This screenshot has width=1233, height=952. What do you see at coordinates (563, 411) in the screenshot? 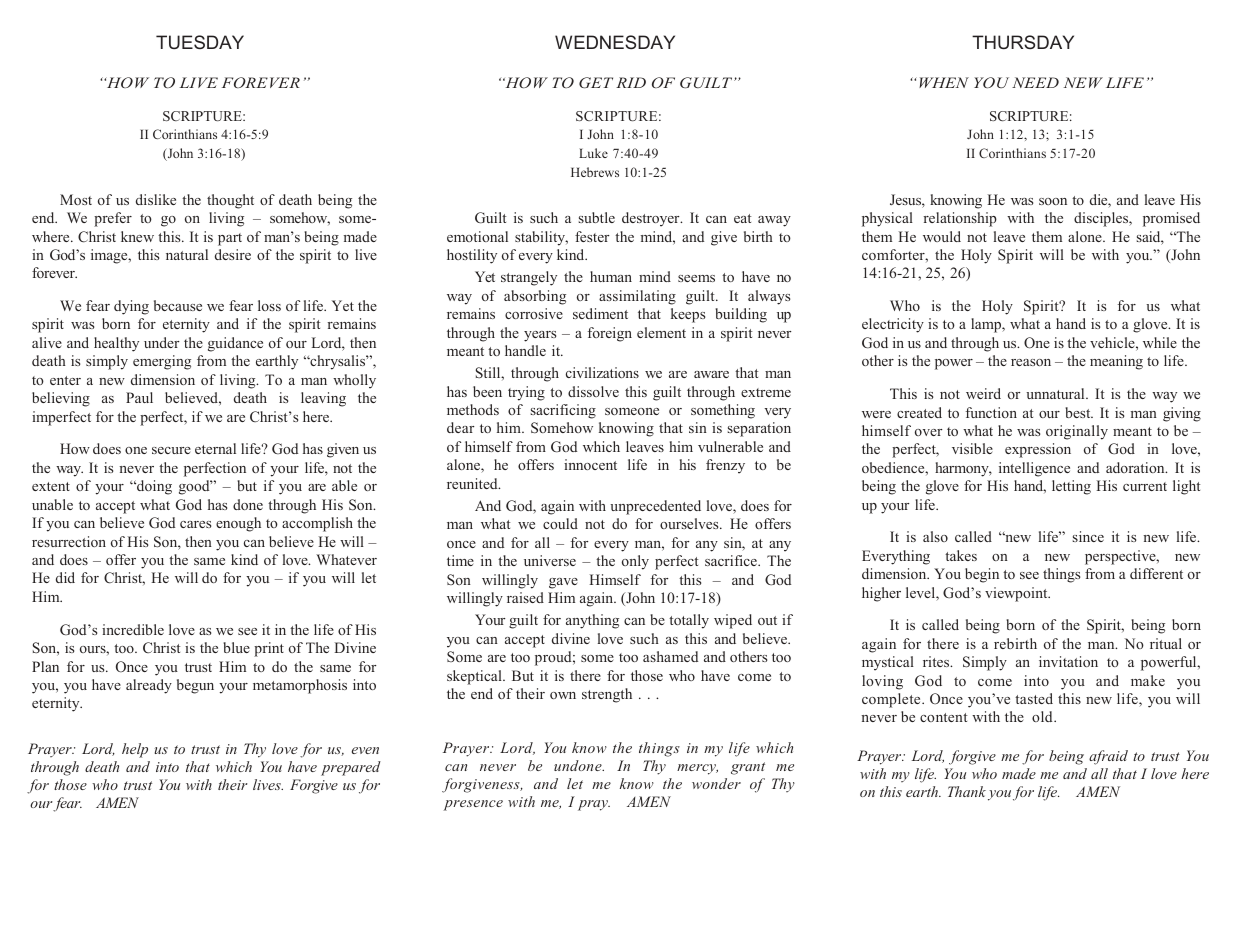
I see `sacrificing` at bounding box center [563, 411].
